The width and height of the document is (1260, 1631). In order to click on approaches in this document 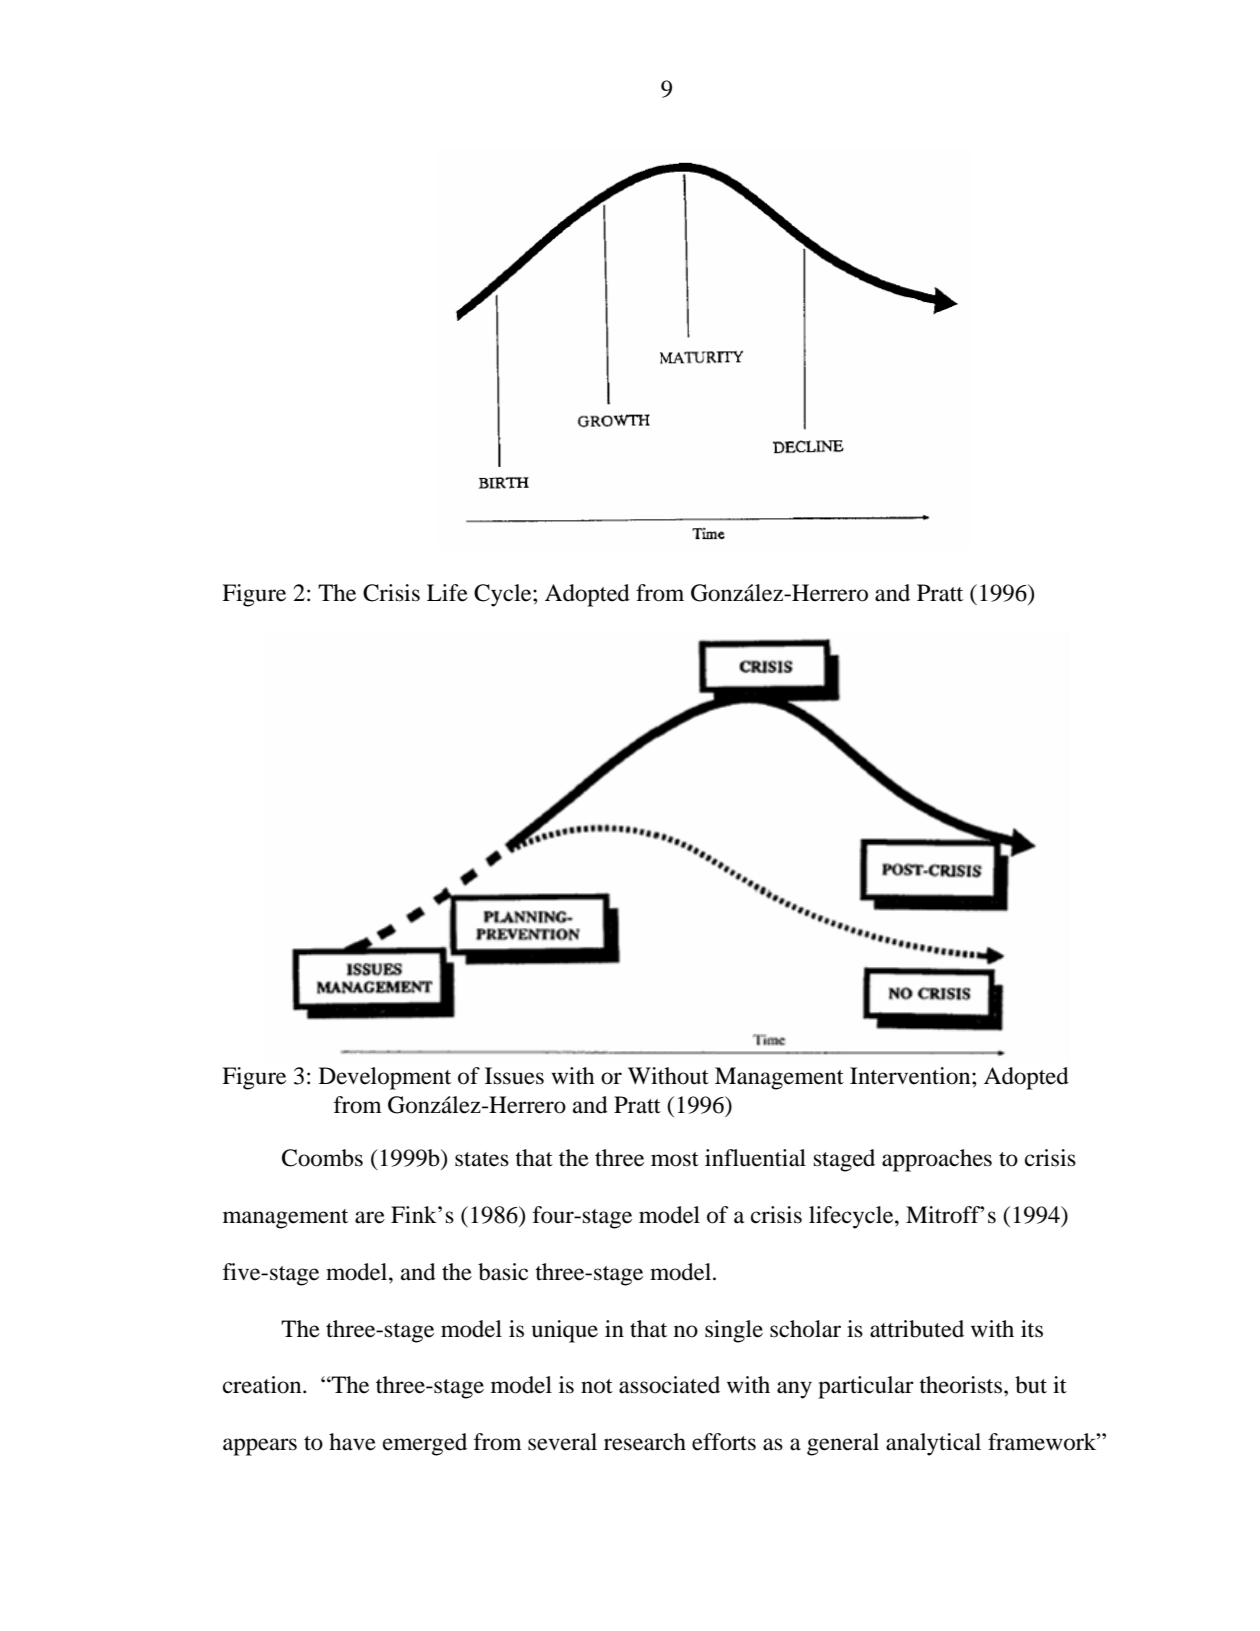, I will do `click(937, 1160)`.
